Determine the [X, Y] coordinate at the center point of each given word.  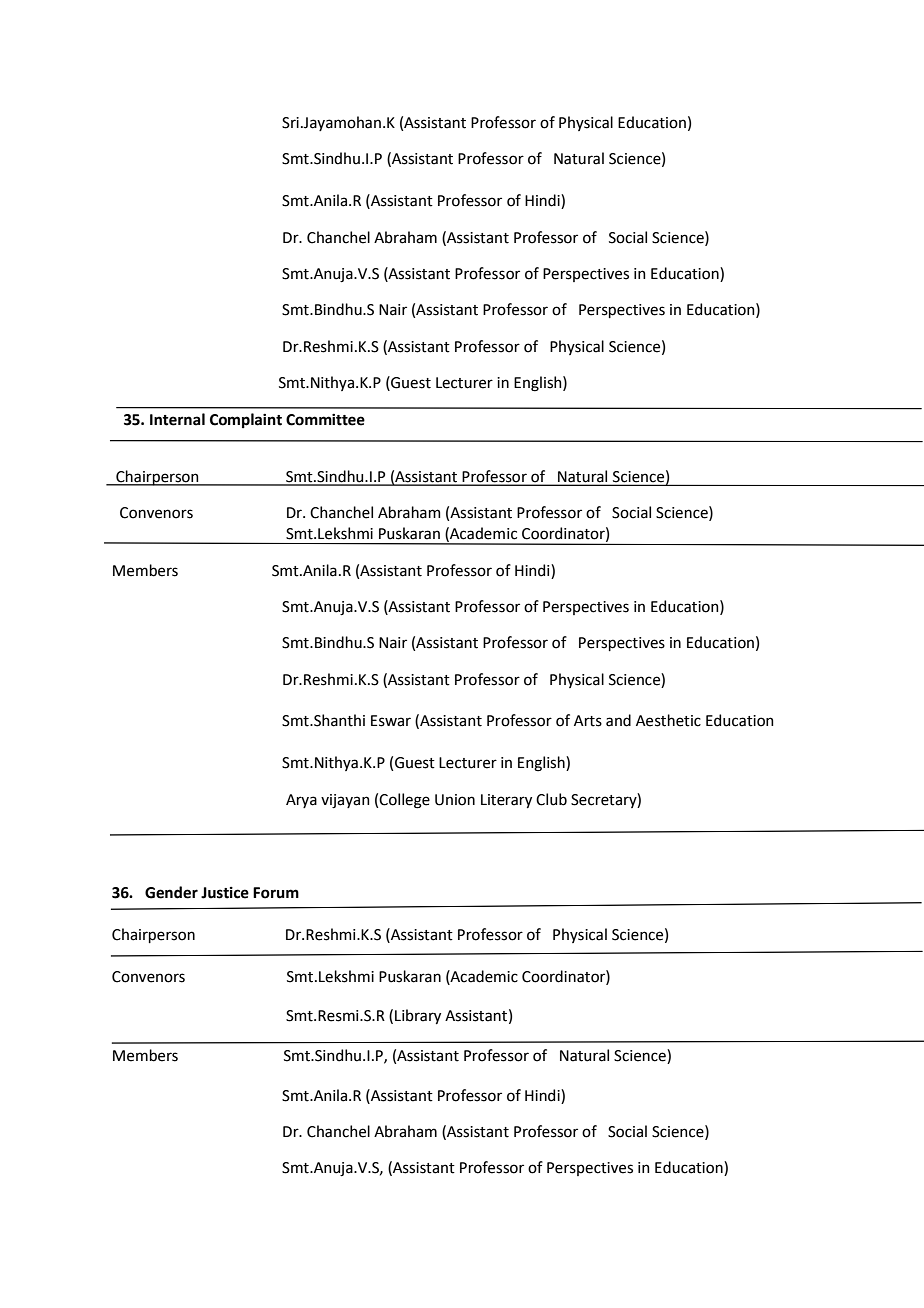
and [618, 720]
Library [418, 1016]
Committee [325, 420]
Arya [301, 801]
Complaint [246, 420]
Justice [225, 893]
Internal [177, 419]
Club [551, 799]
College [404, 801]
